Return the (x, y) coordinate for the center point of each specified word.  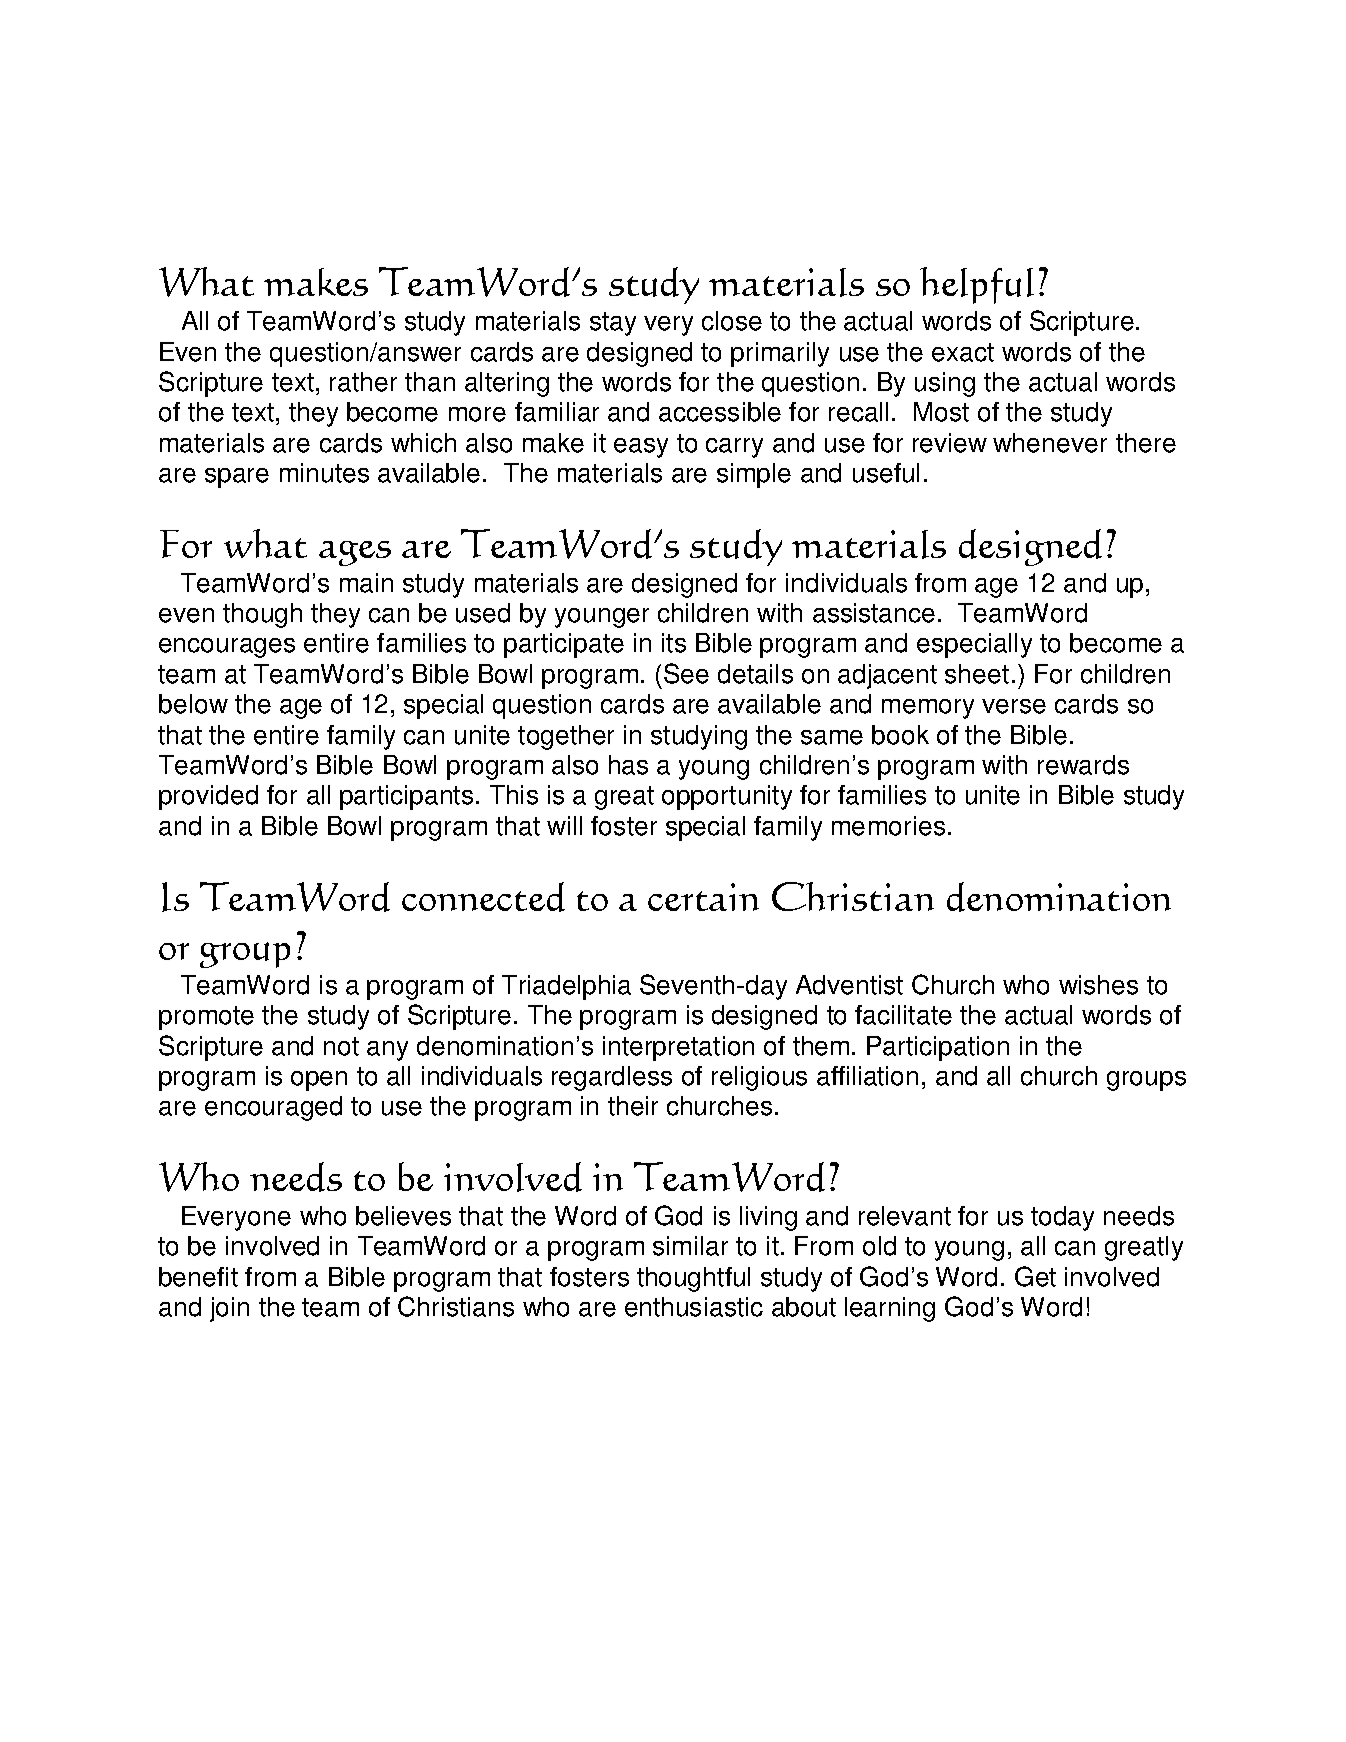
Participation (938, 1048)
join (229, 1309)
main (366, 583)
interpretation (678, 1048)
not (341, 1046)
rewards (1083, 765)
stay (613, 324)
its (674, 643)
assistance (874, 613)
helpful (977, 285)
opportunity (727, 797)
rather (363, 382)
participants (406, 797)
